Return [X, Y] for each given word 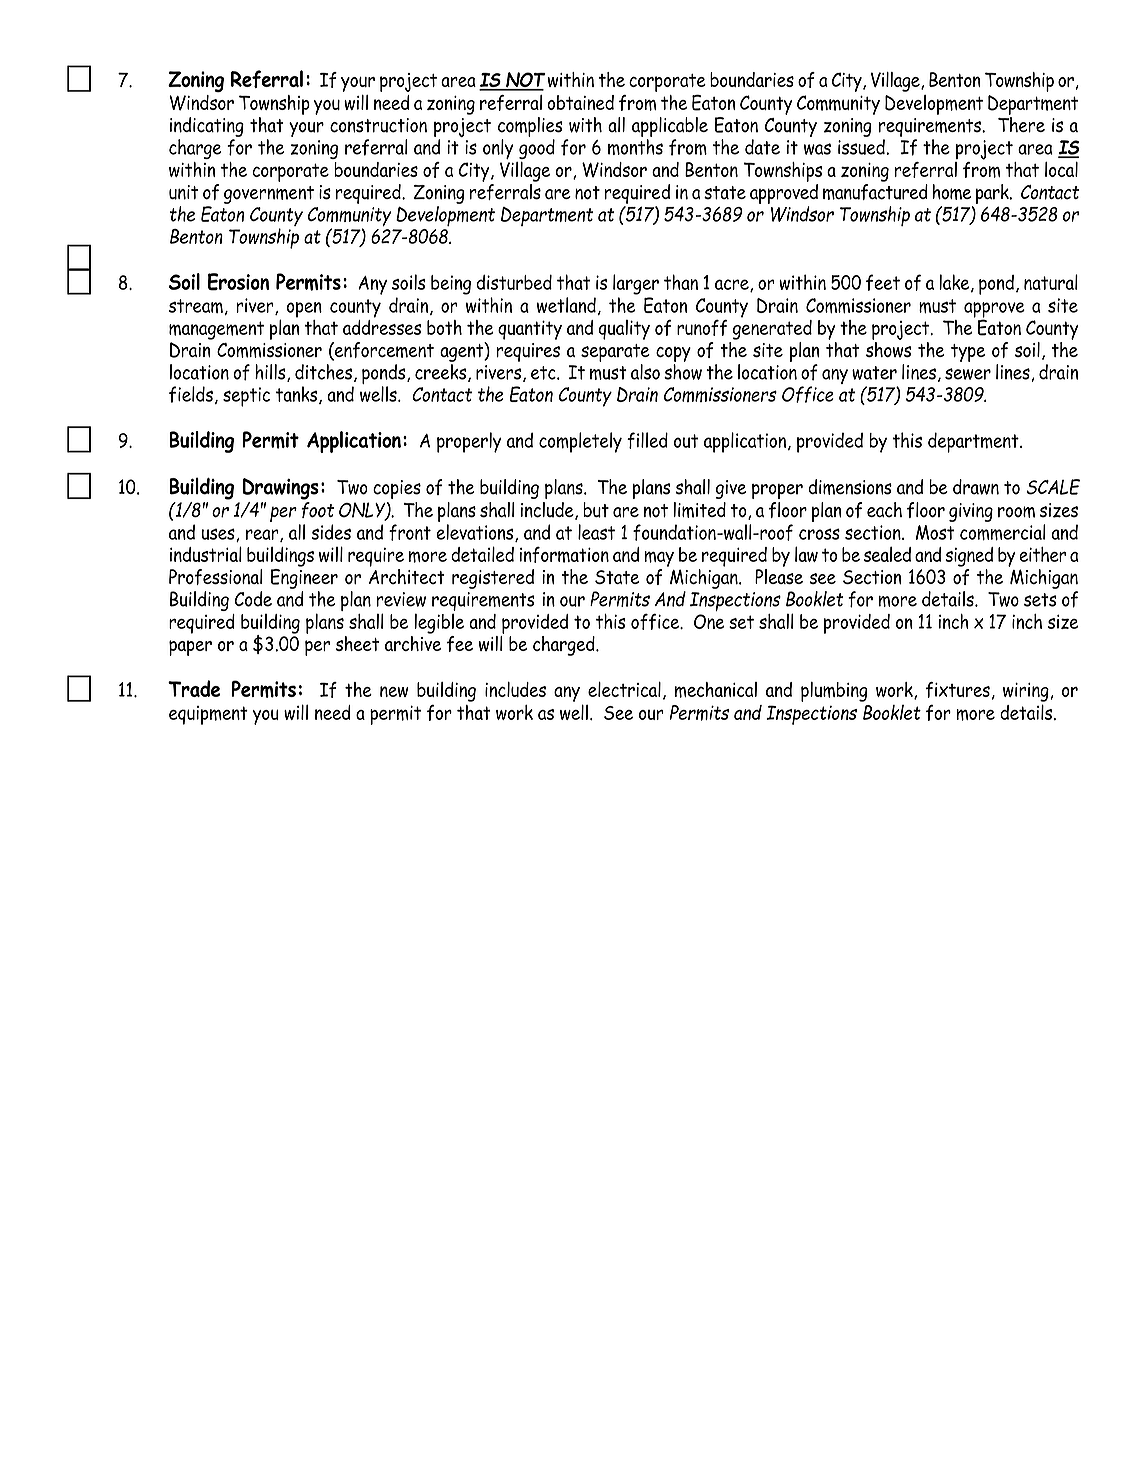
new [394, 691]
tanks [298, 395]
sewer [968, 374]
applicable [670, 127]
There [1021, 125]
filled [647, 440]
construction [378, 125]
